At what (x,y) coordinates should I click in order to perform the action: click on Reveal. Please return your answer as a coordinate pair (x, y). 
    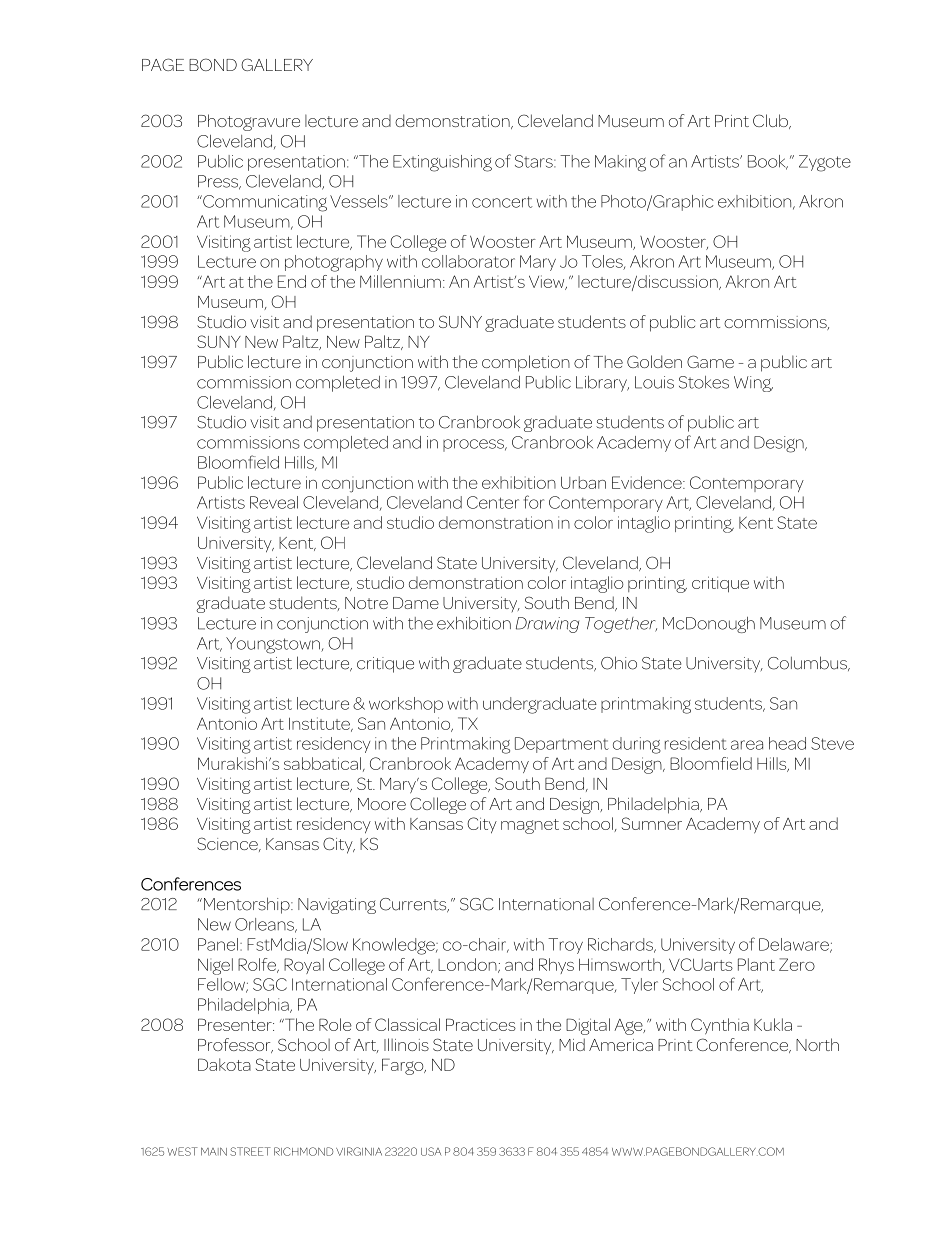
    Looking at the image, I should click on (274, 502).
